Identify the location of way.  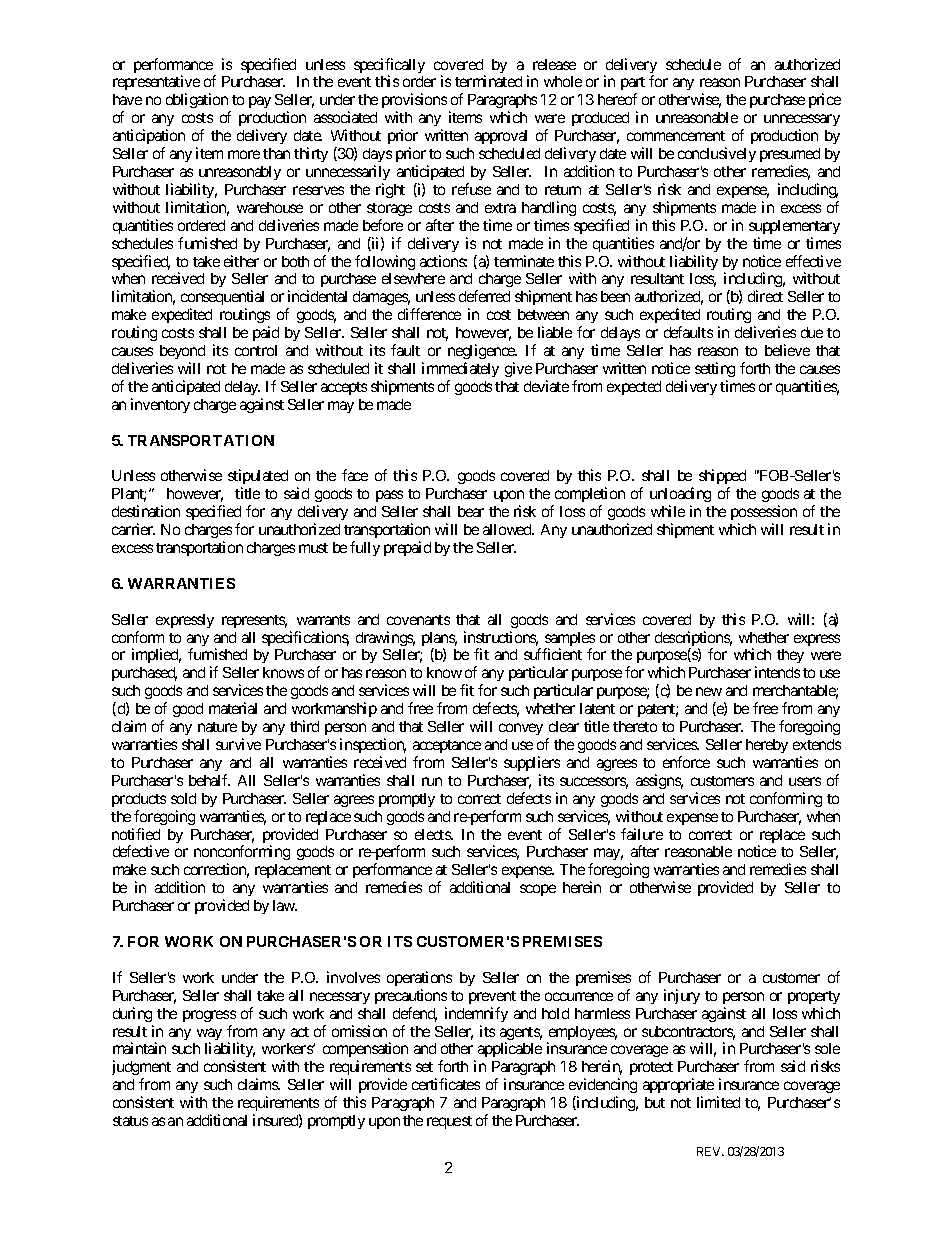
(209, 1035).
